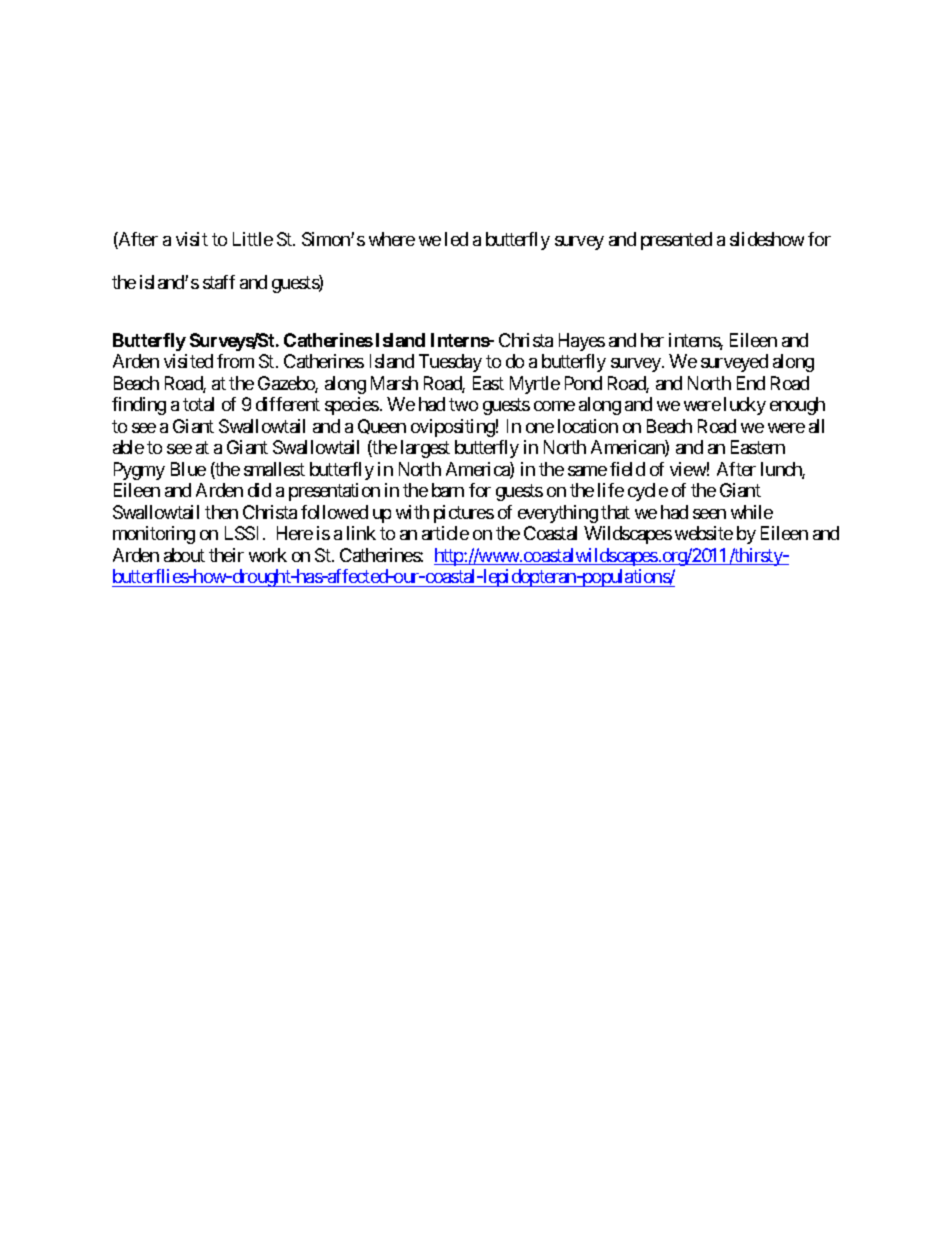  I want to click on able, so click(128, 447).
